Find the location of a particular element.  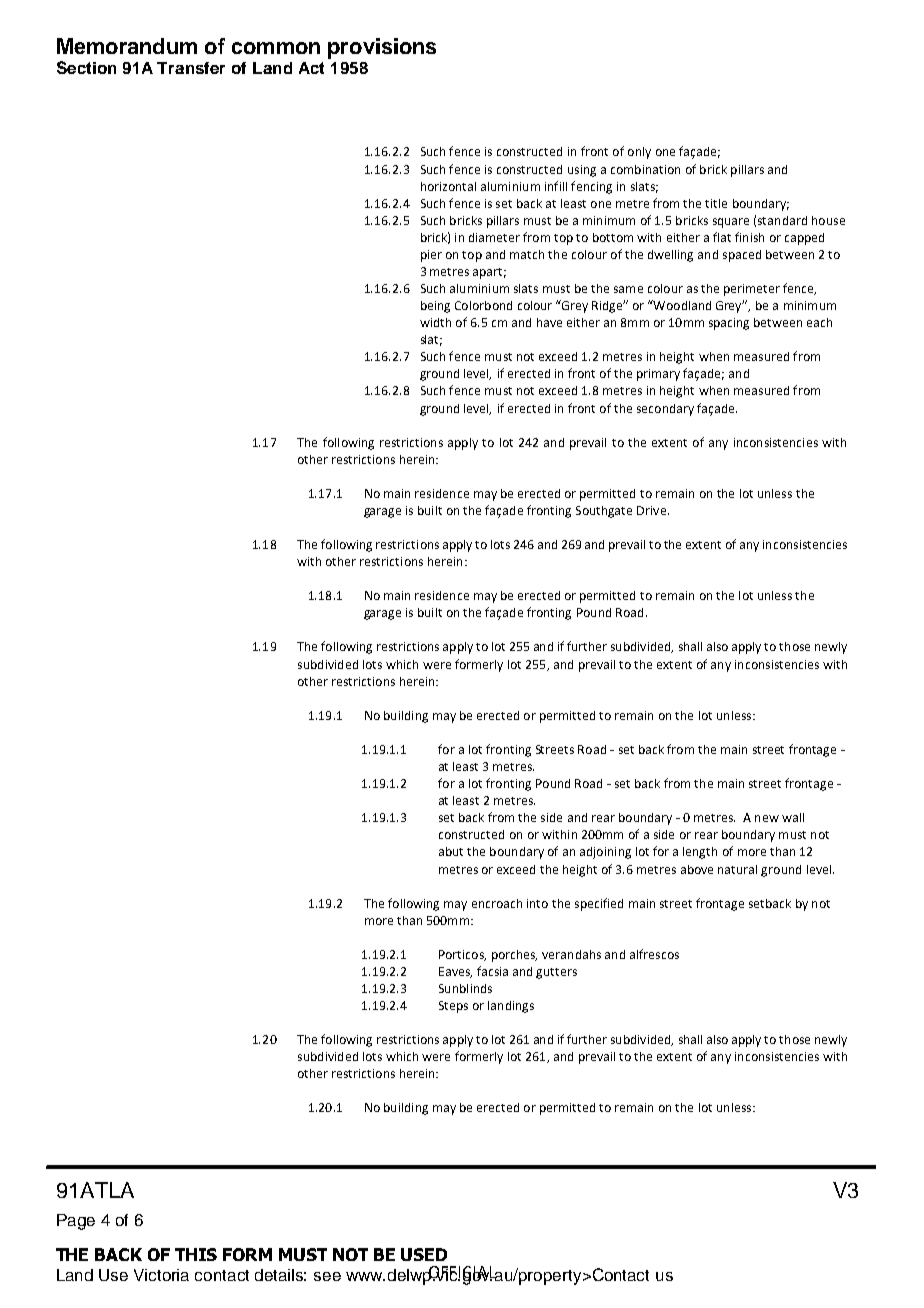

Drive is located at coordinates (651, 510).
